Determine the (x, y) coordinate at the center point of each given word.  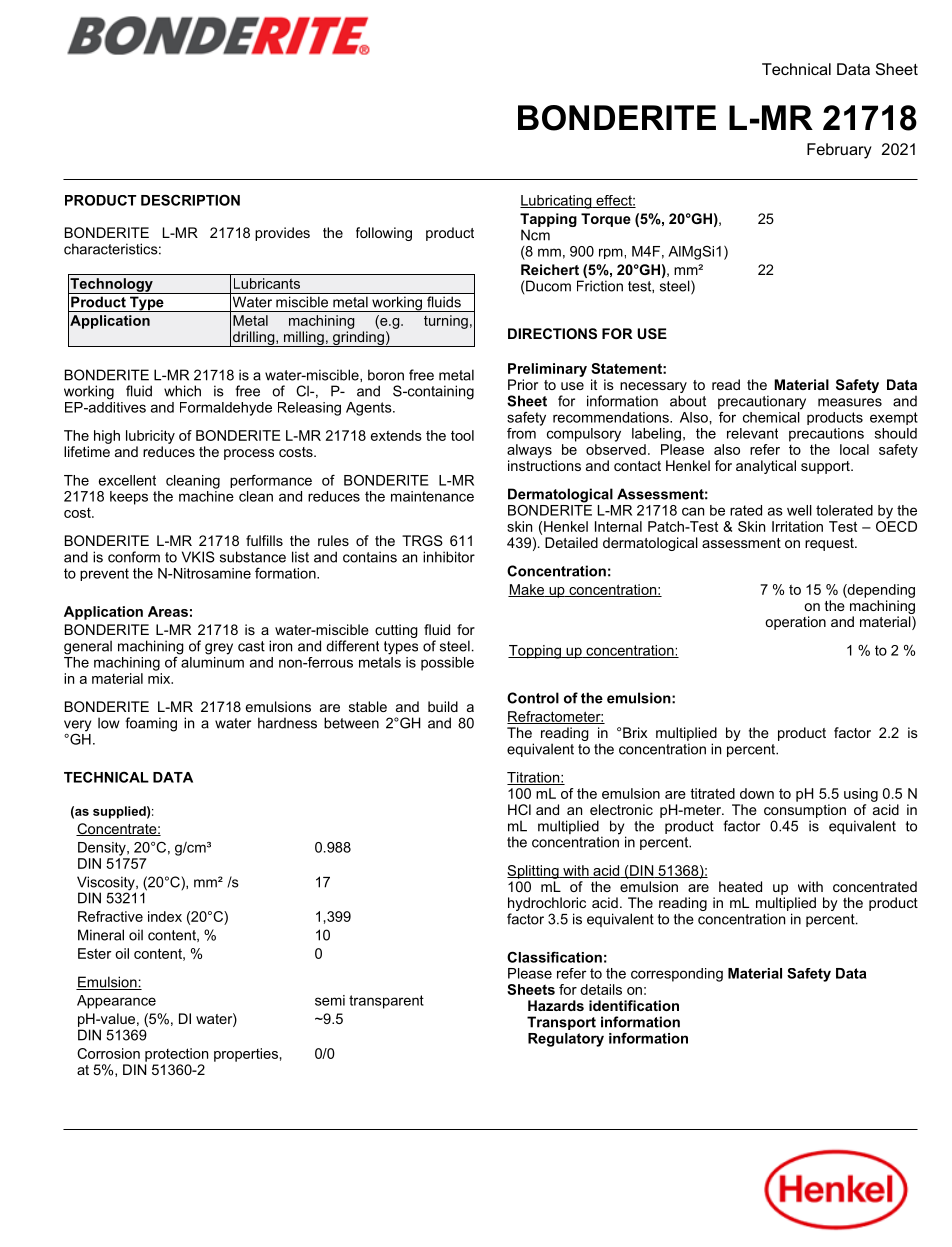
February (839, 151)
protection (176, 1055)
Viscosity (107, 884)
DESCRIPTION (190, 200)
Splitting (534, 872)
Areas (168, 611)
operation (795, 623)
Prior (523, 384)
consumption (805, 811)
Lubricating (557, 202)
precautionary (762, 402)
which (182, 391)
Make (527, 590)
